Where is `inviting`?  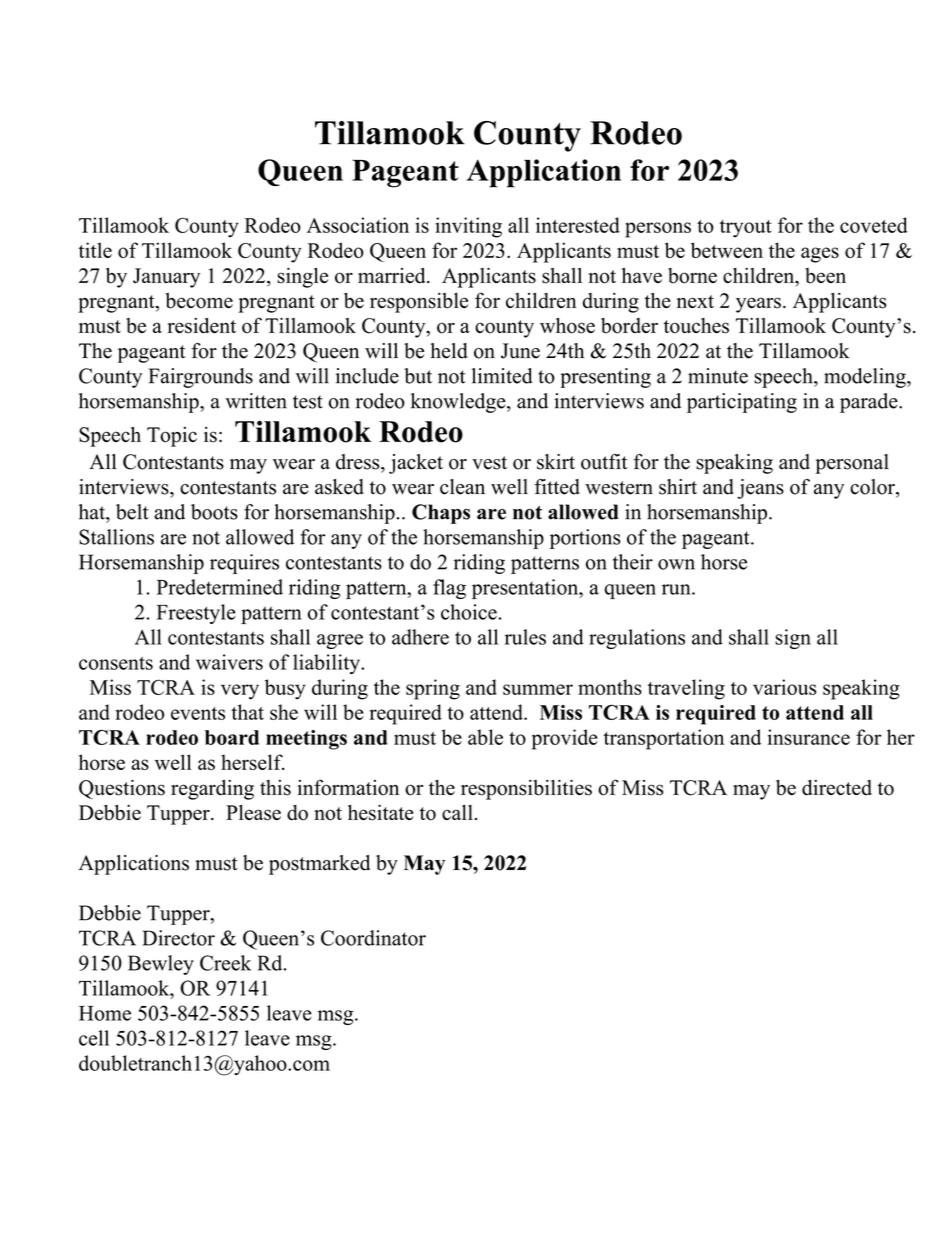
inviting is located at coordinates (468, 227).
